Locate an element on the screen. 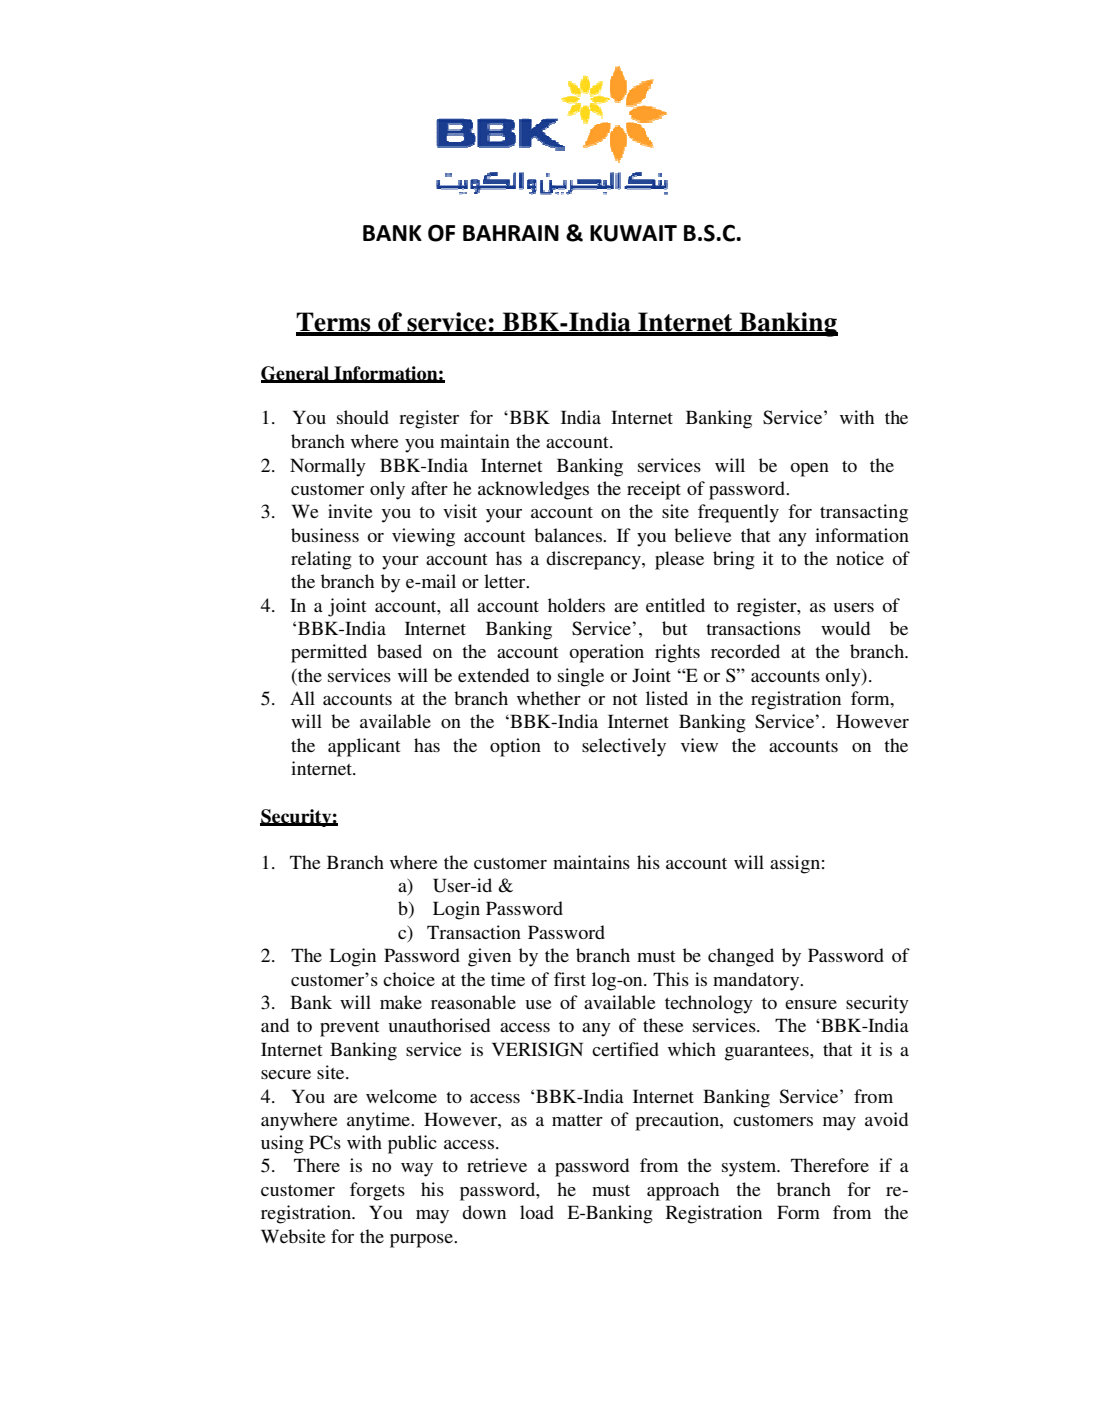 The height and width of the screenshot is (1428, 1104). changed is located at coordinates (741, 957).
